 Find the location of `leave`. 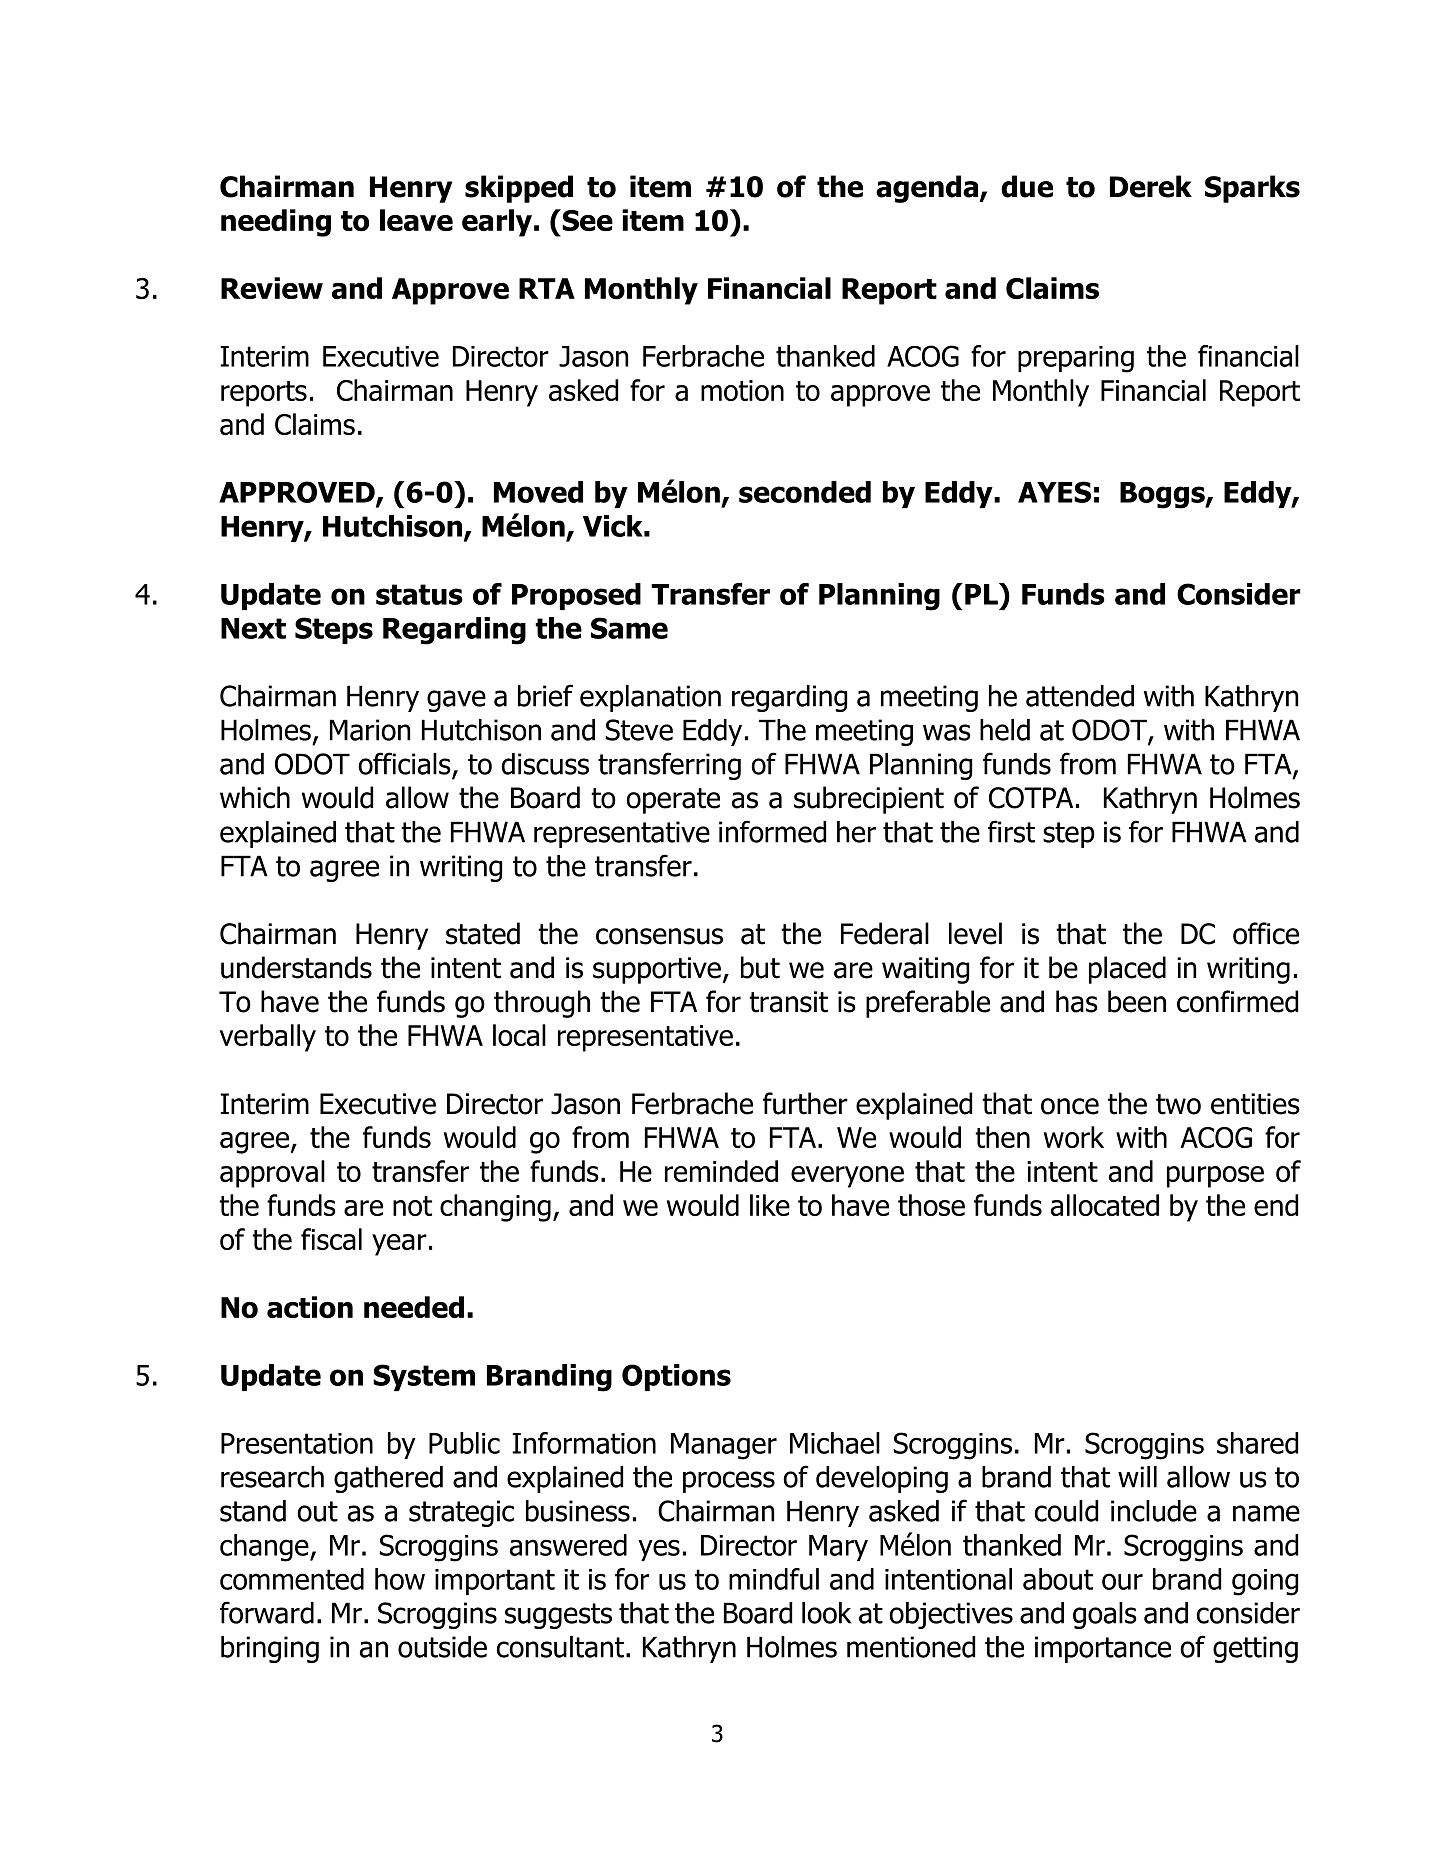

leave is located at coordinates (416, 220).
